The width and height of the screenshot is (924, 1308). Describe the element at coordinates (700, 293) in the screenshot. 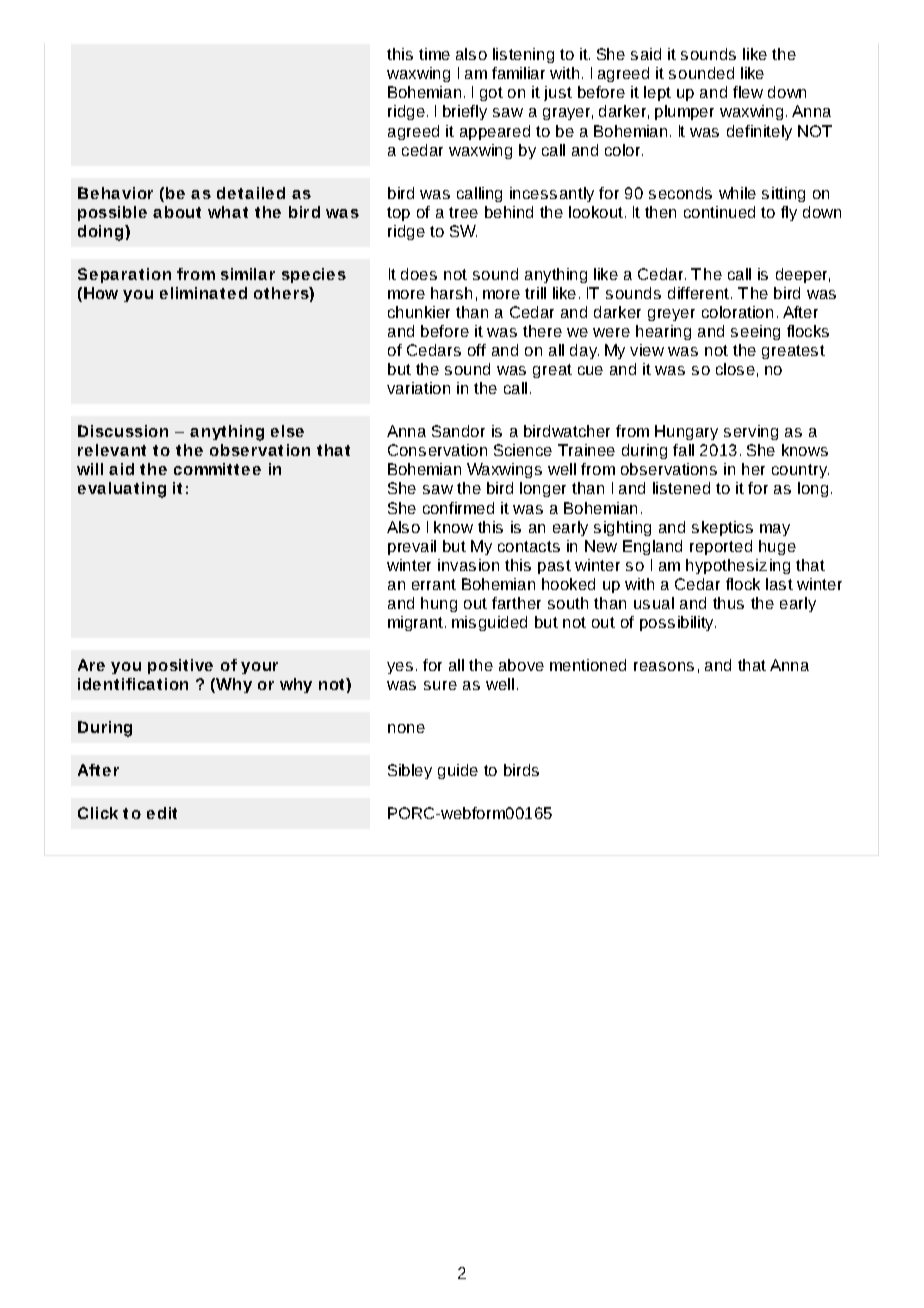

I see `different` at that location.
